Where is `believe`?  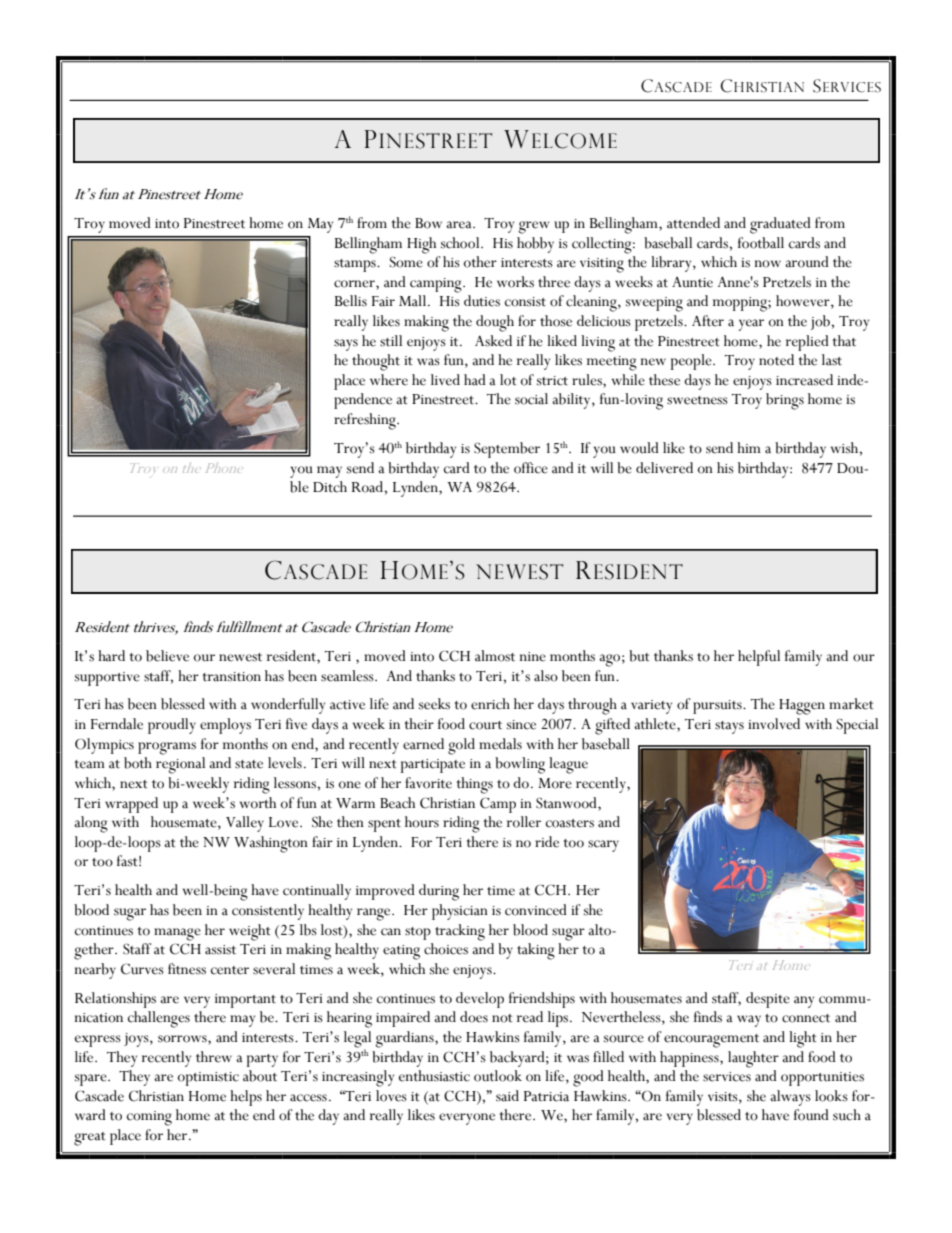 believe is located at coordinates (167, 656).
